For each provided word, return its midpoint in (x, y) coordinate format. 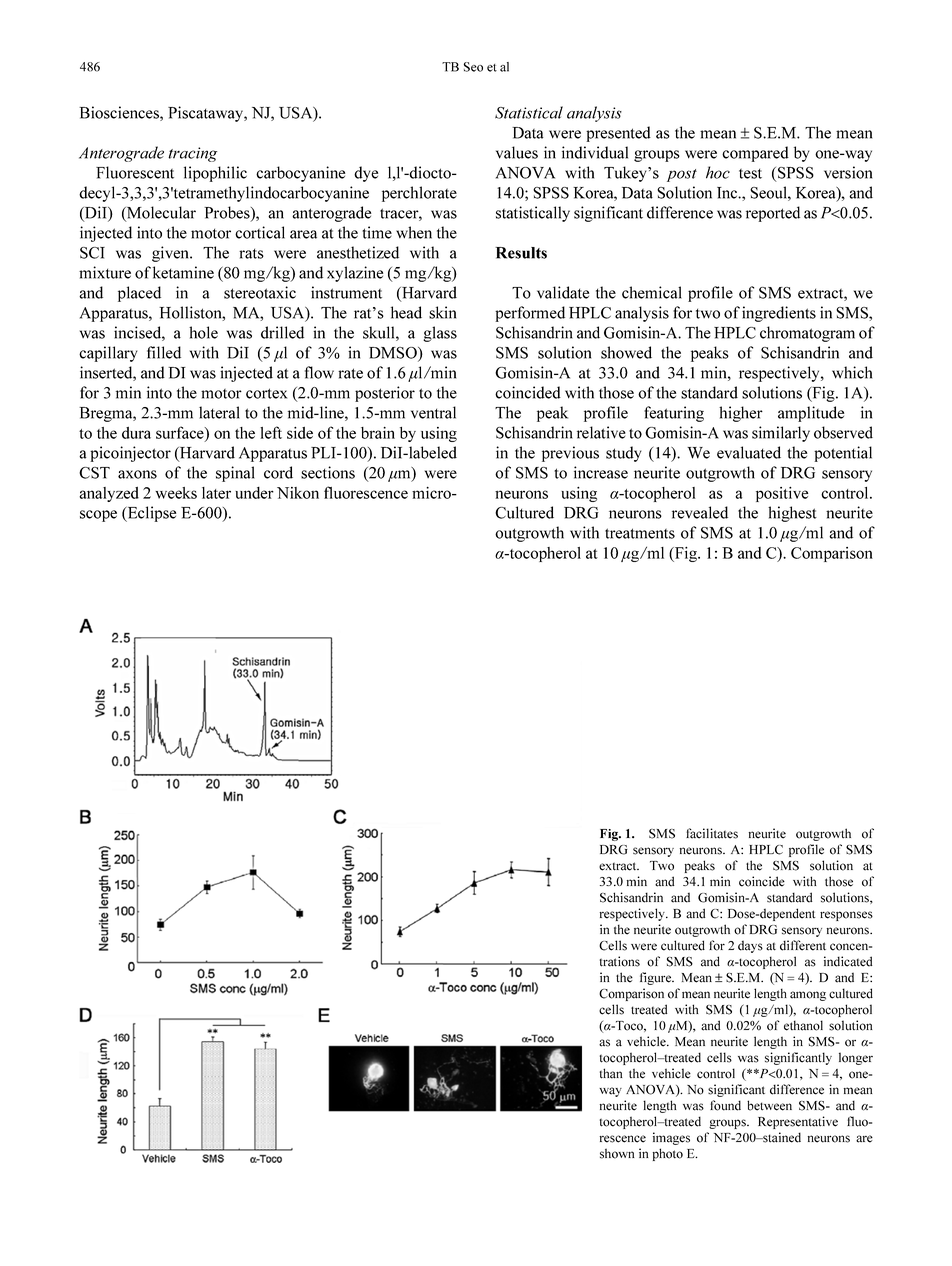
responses (846, 916)
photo (668, 1154)
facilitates (712, 833)
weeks (176, 493)
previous (570, 454)
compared (755, 154)
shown (617, 1153)
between (769, 1105)
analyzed (109, 494)
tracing (192, 154)
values (517, 152)
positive (782, 494)
